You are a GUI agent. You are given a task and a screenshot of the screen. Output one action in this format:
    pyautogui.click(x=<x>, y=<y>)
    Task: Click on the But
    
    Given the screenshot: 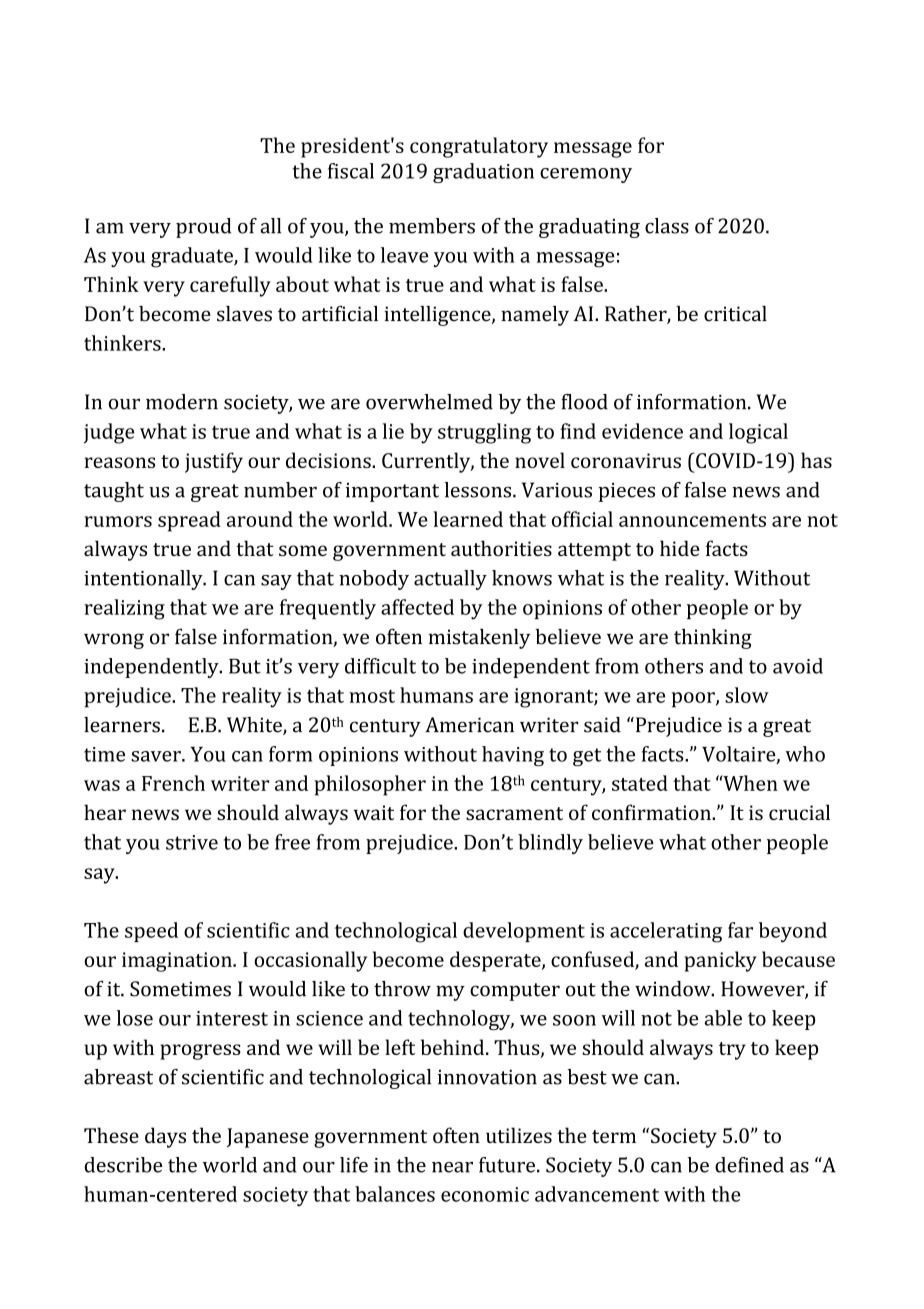 What is the action you would take?
    pyautogui.click(x=245, y=666)
